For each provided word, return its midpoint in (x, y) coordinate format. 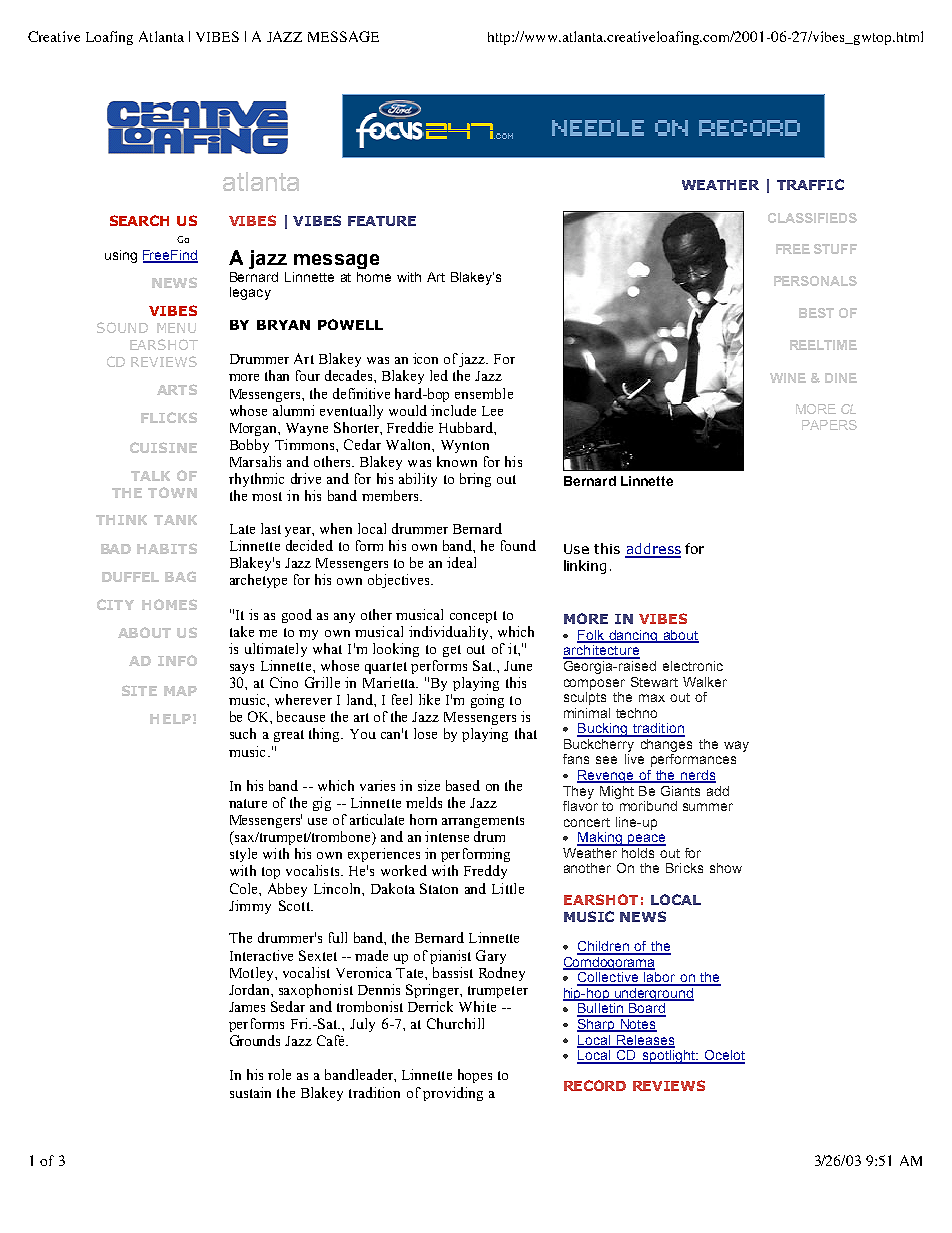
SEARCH (139, 220)
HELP (170, 719)
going (487, 701)
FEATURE (382, 221)
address (653, 550)
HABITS (167, 548)
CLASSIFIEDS (812, 218)
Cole (245, 888)
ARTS (177, 389)
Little (508, 888)
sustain (250, 1092)
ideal (461, 562)
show (726, 868)
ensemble (484, 393)
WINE (788, 378)
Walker (705, 682)
